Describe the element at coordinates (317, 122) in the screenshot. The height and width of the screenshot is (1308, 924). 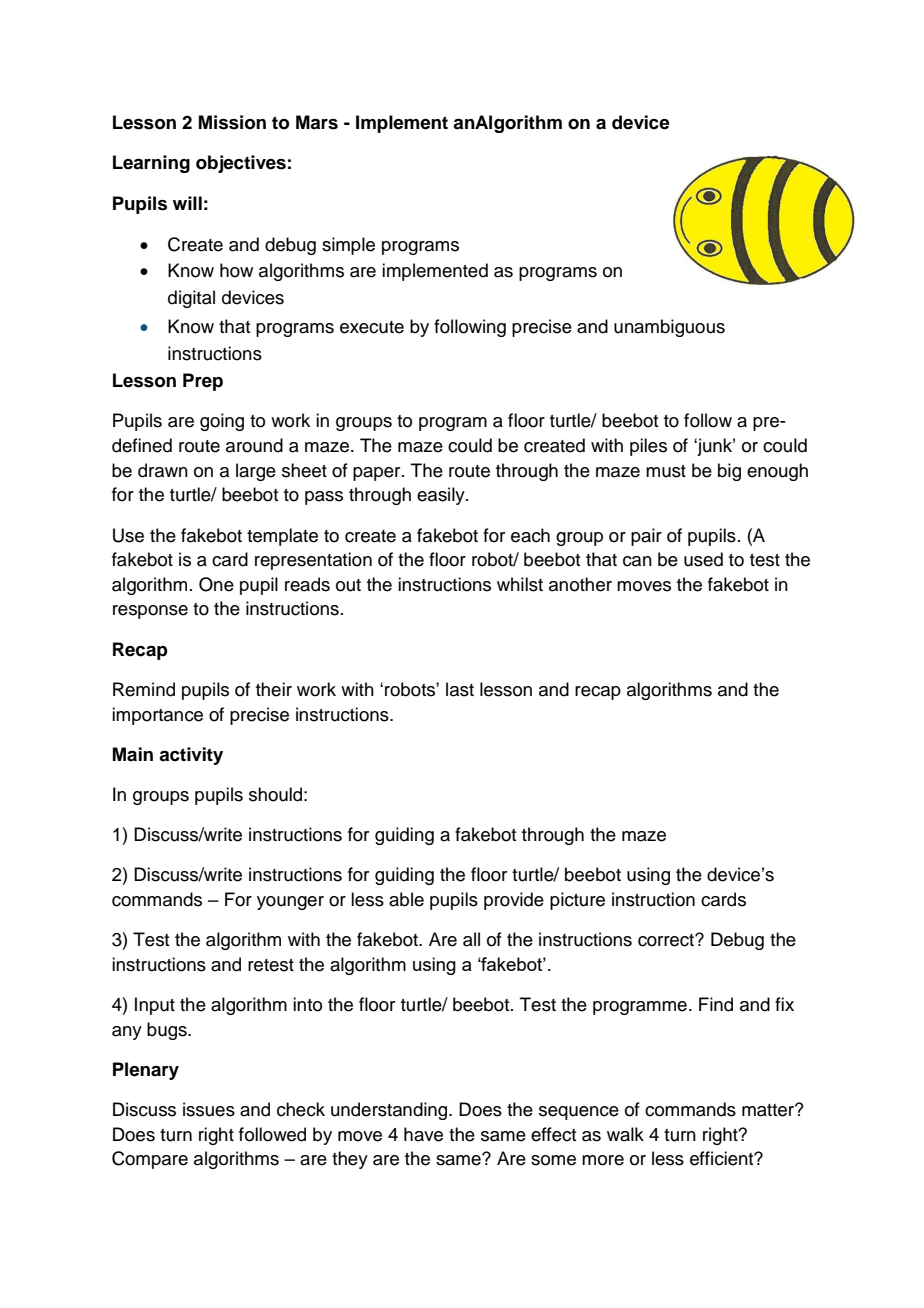
I see `Mars` at that location.
